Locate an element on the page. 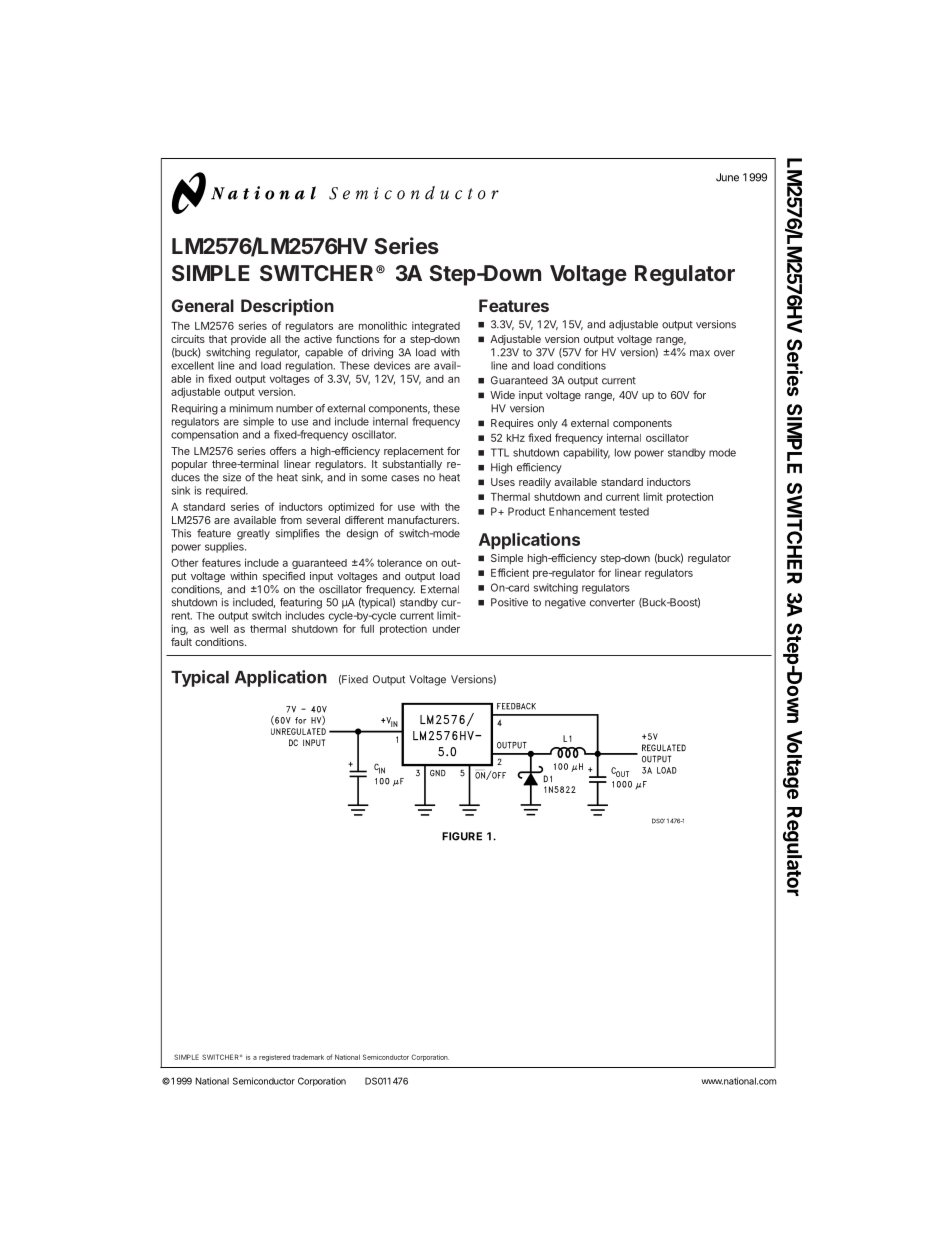 The height and width of the image is (1233, 952). tested is located at coordinates (634, 511).
